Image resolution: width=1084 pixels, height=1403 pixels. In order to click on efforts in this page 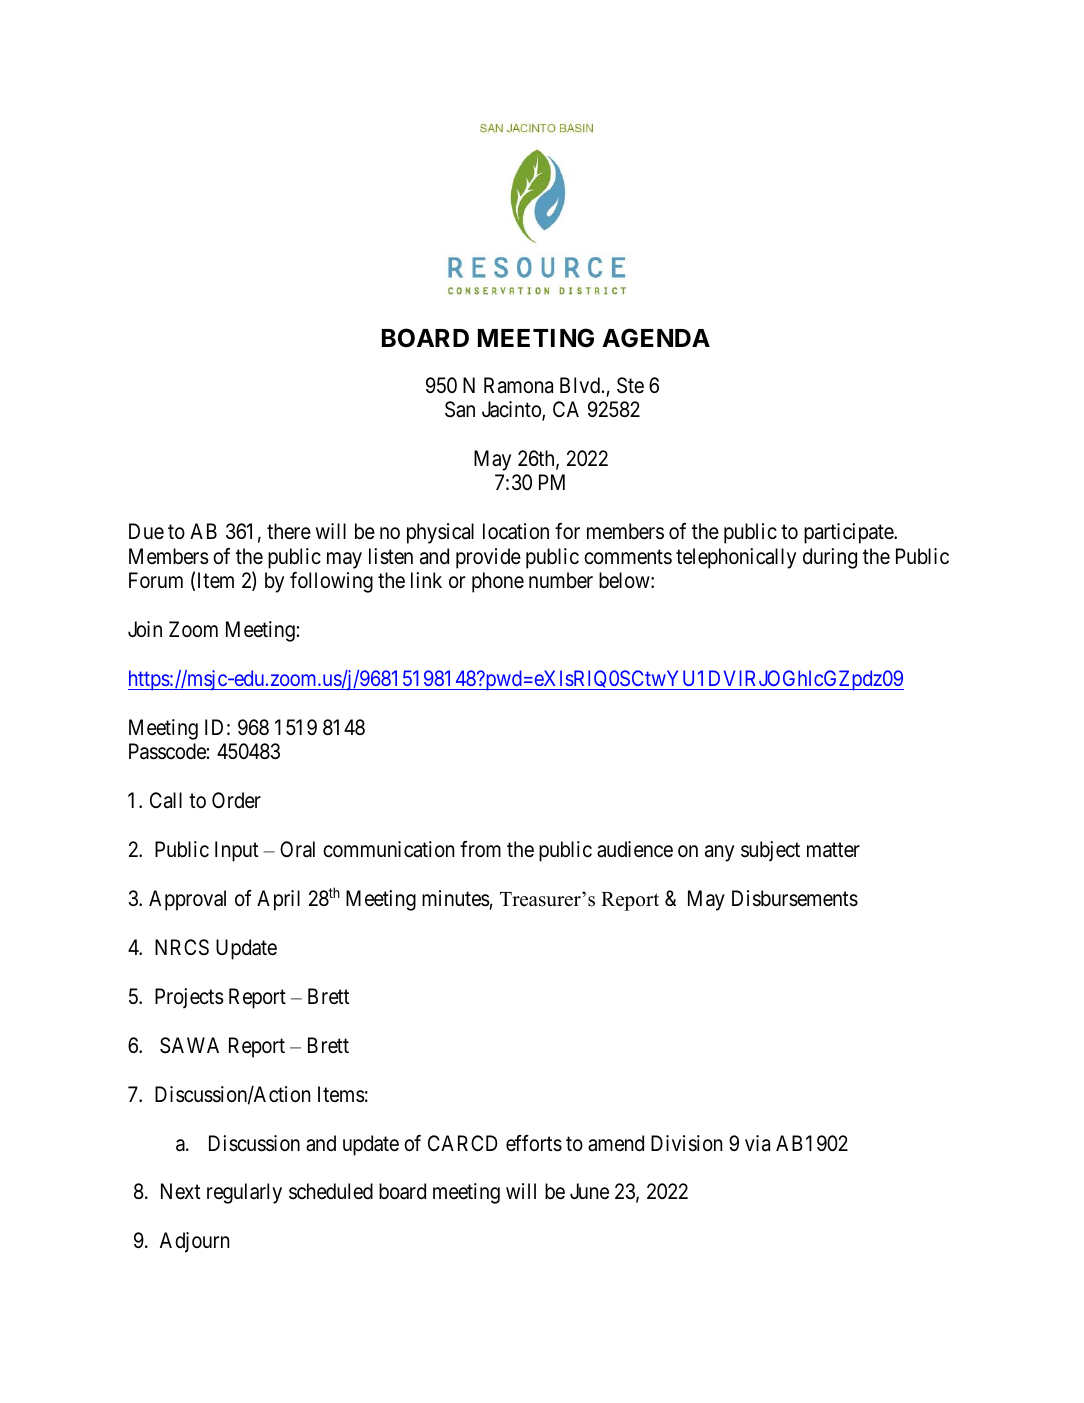, I will do `click(534, 1143)`.
